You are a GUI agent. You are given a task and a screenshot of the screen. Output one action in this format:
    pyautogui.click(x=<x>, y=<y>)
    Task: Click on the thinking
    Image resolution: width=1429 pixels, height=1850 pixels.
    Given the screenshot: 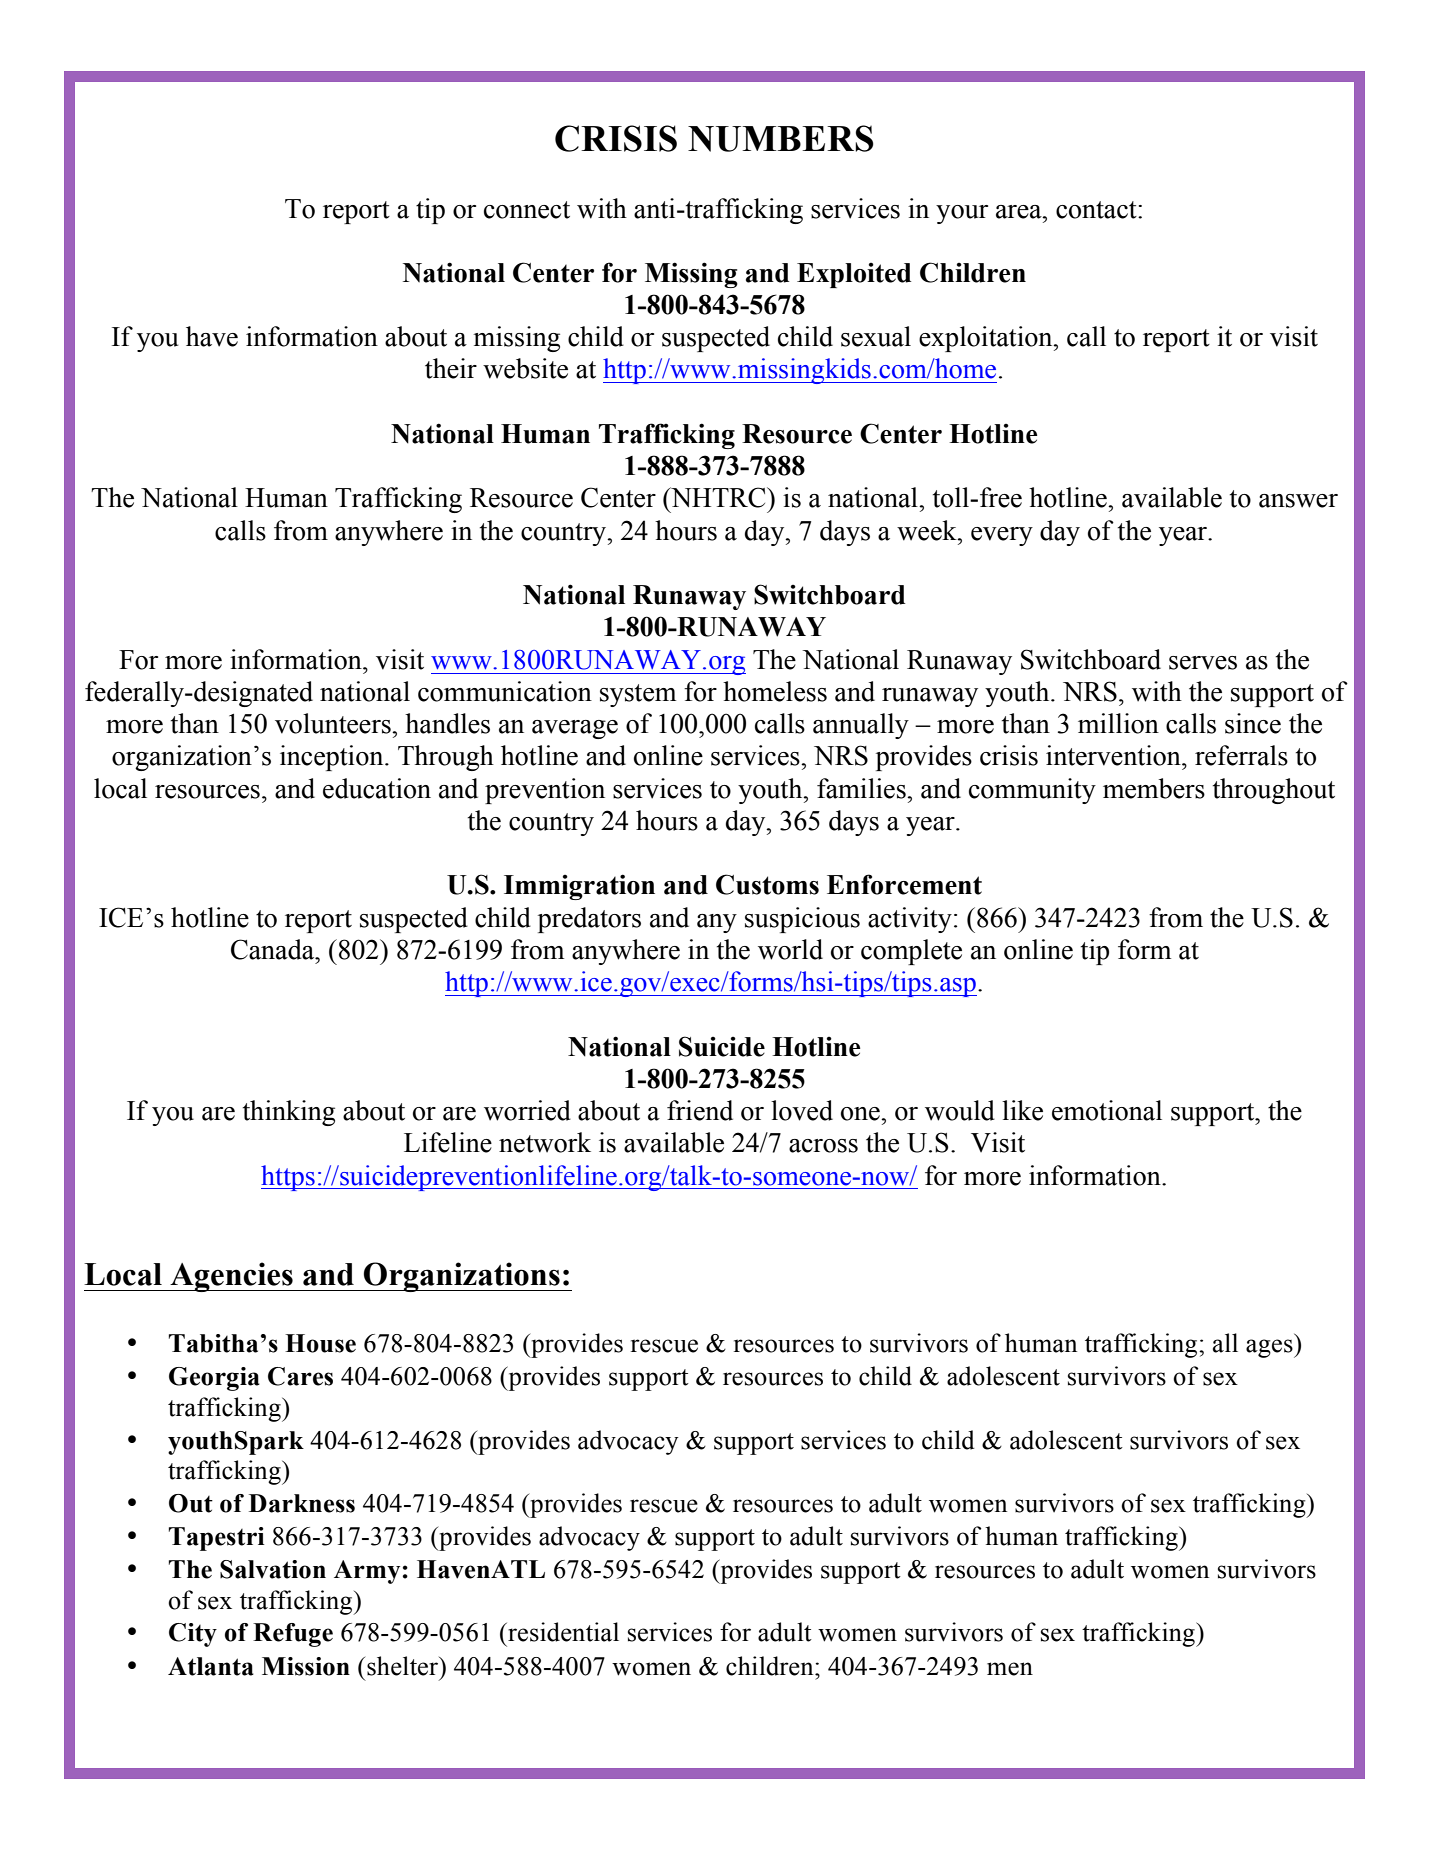 What is the action you would take?
    pyautogui.click(x=289, y=1113)
